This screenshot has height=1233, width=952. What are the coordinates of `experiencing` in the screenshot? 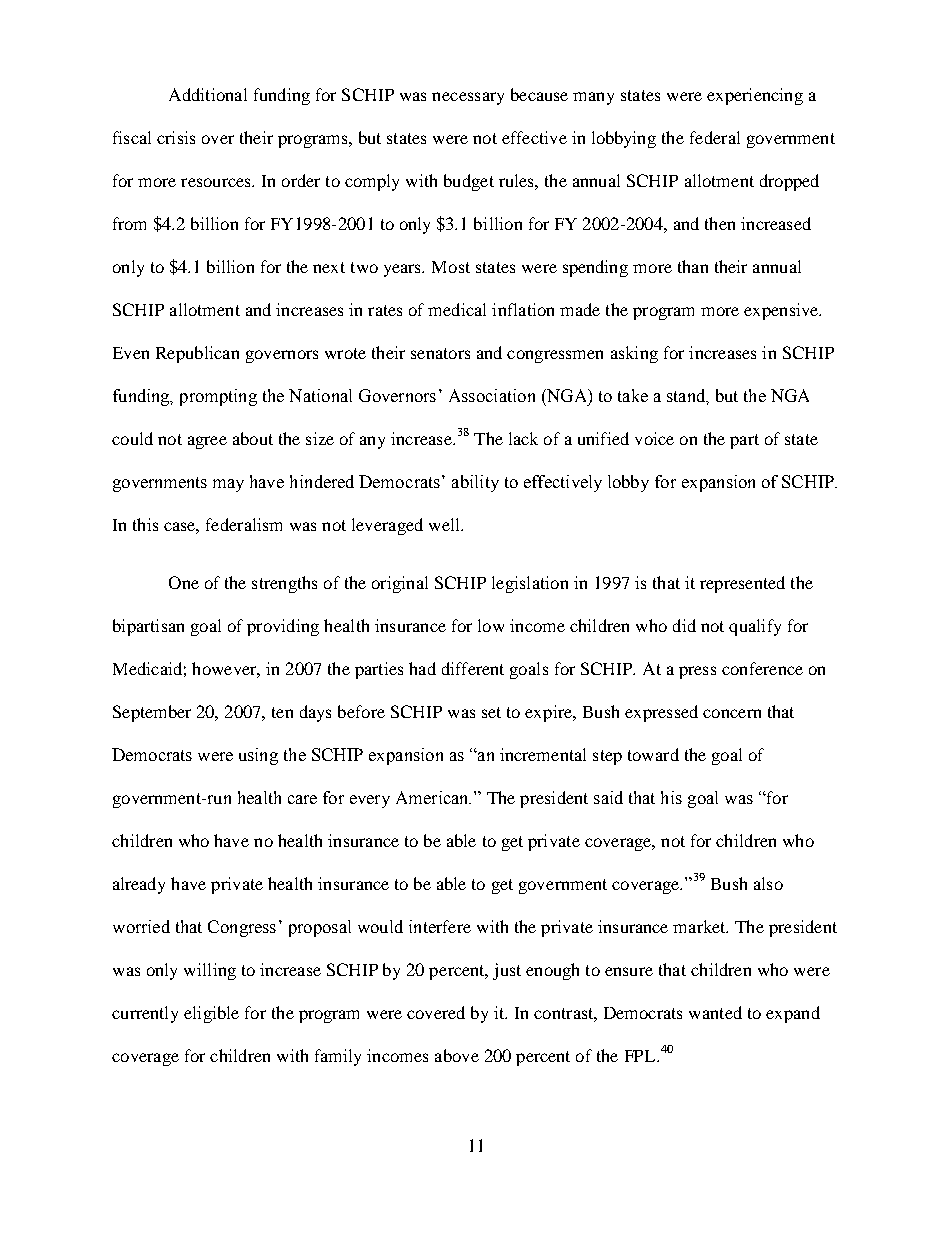 It's located at (755, 96).
